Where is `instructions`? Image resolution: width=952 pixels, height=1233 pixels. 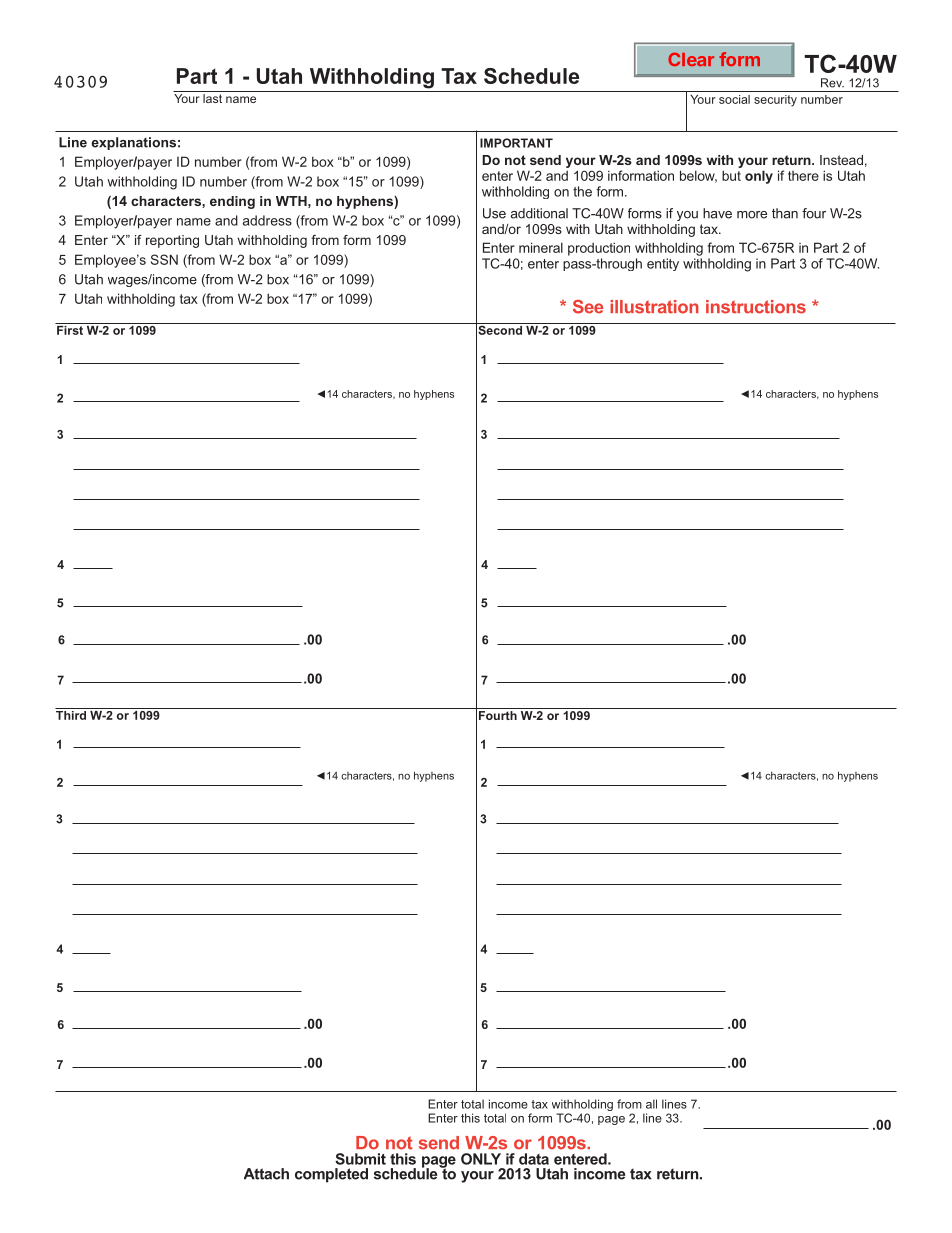 instructions is located at coordinates (756, 307).
